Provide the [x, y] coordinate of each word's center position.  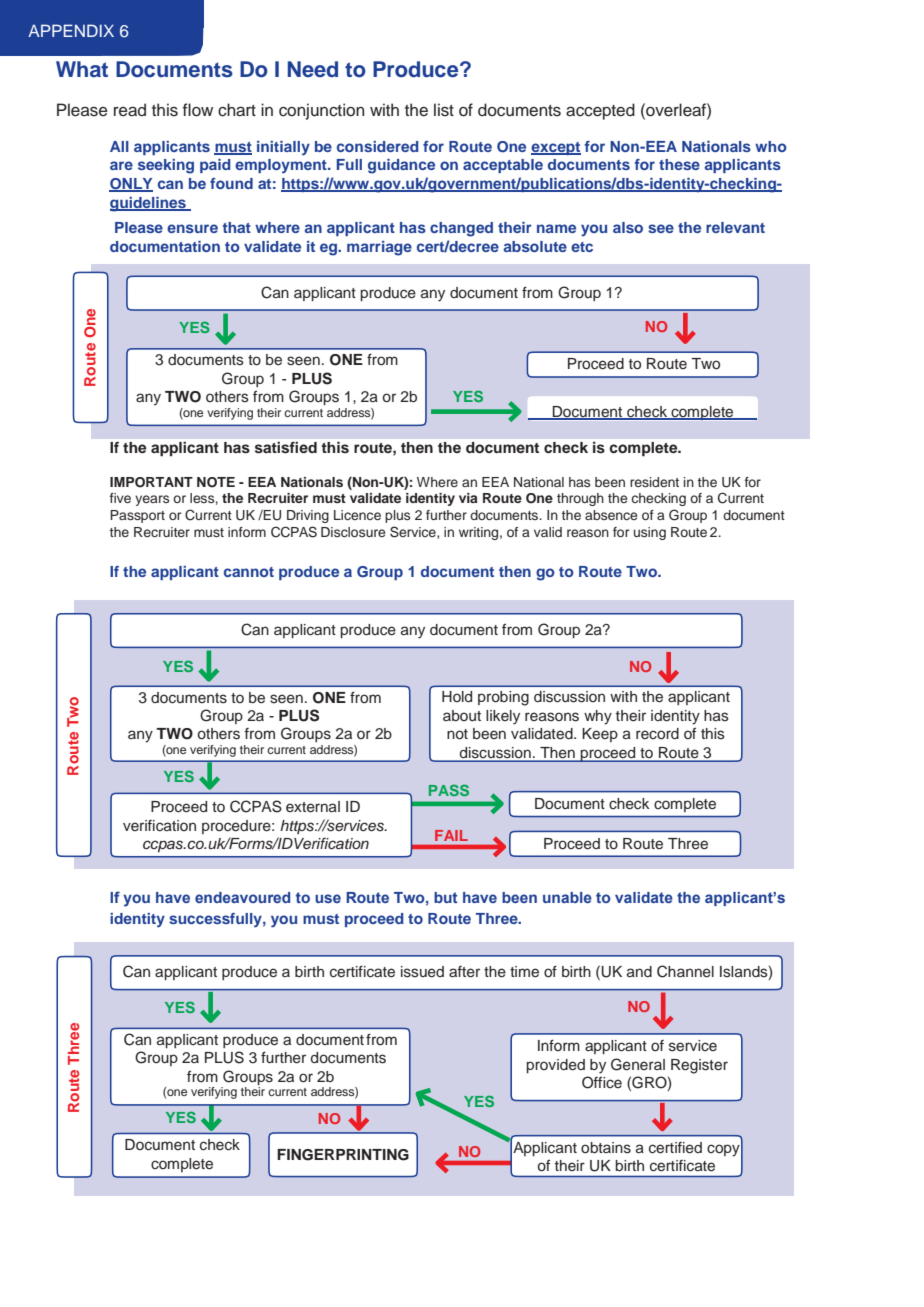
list [444, 110]
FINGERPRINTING [343, 1155]
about [462, 716]
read [130, 110]
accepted [600, 111]
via [468, 498]
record [657, 734]
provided [555, 1066]
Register [699, 1066]
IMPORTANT [151, 482]
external [313, 807]
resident [654, 482]
